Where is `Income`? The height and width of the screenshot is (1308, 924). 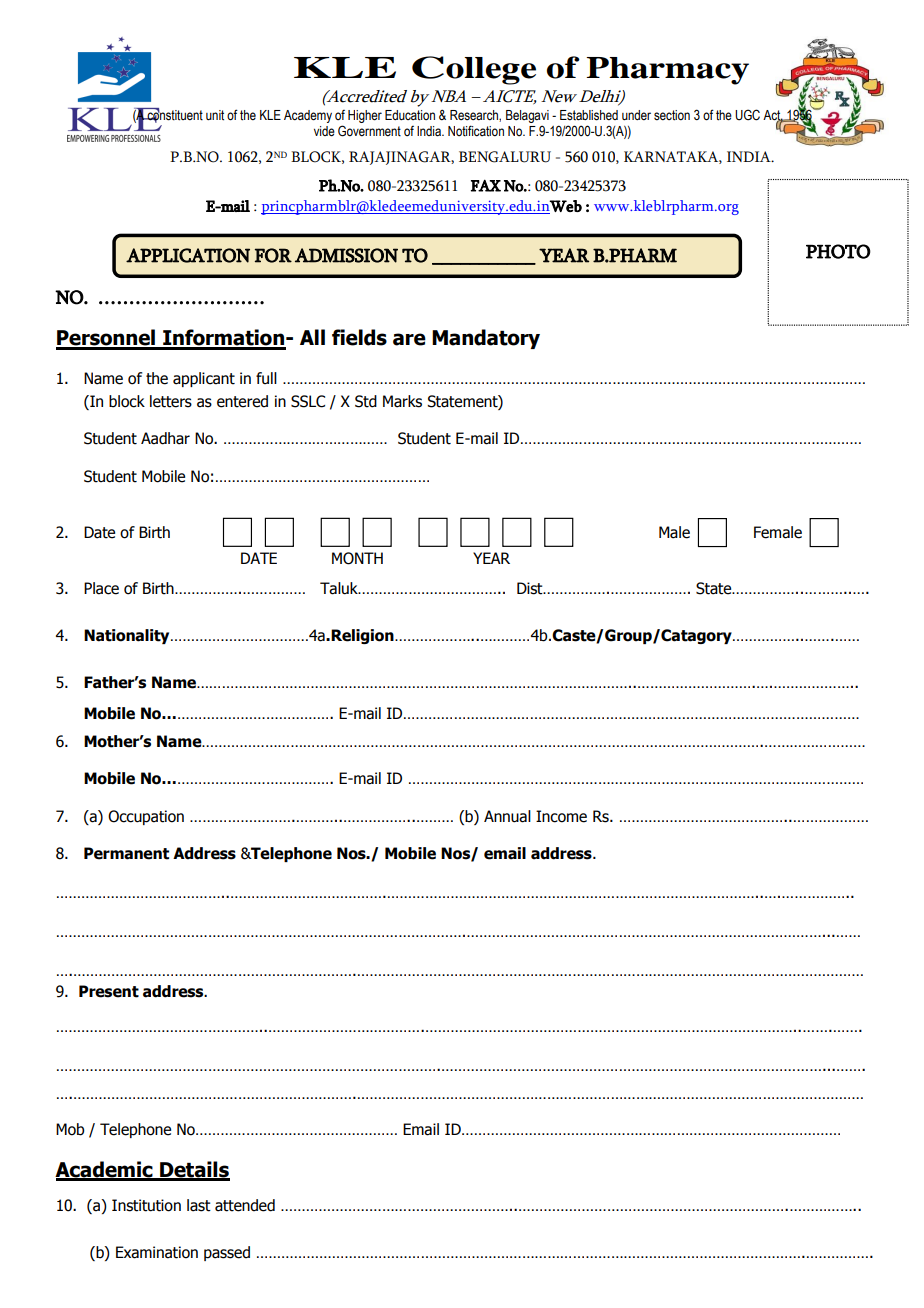
Income is located at coordinates (561, 816).
